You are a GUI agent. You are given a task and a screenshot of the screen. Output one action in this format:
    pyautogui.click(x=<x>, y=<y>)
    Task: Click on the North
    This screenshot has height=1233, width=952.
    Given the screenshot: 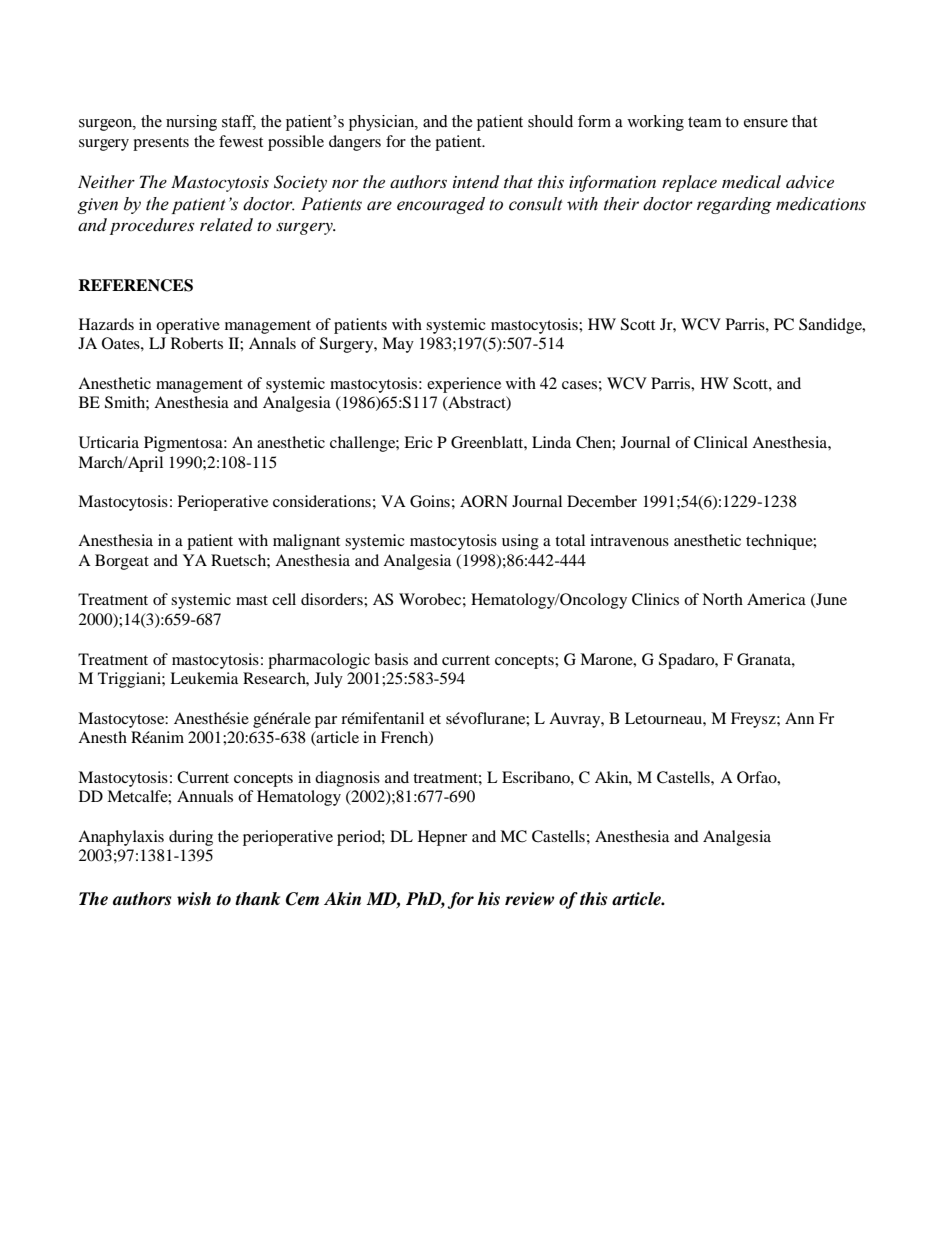 What is the action you would take?
    pyautogui.click(x=722, y=599)
